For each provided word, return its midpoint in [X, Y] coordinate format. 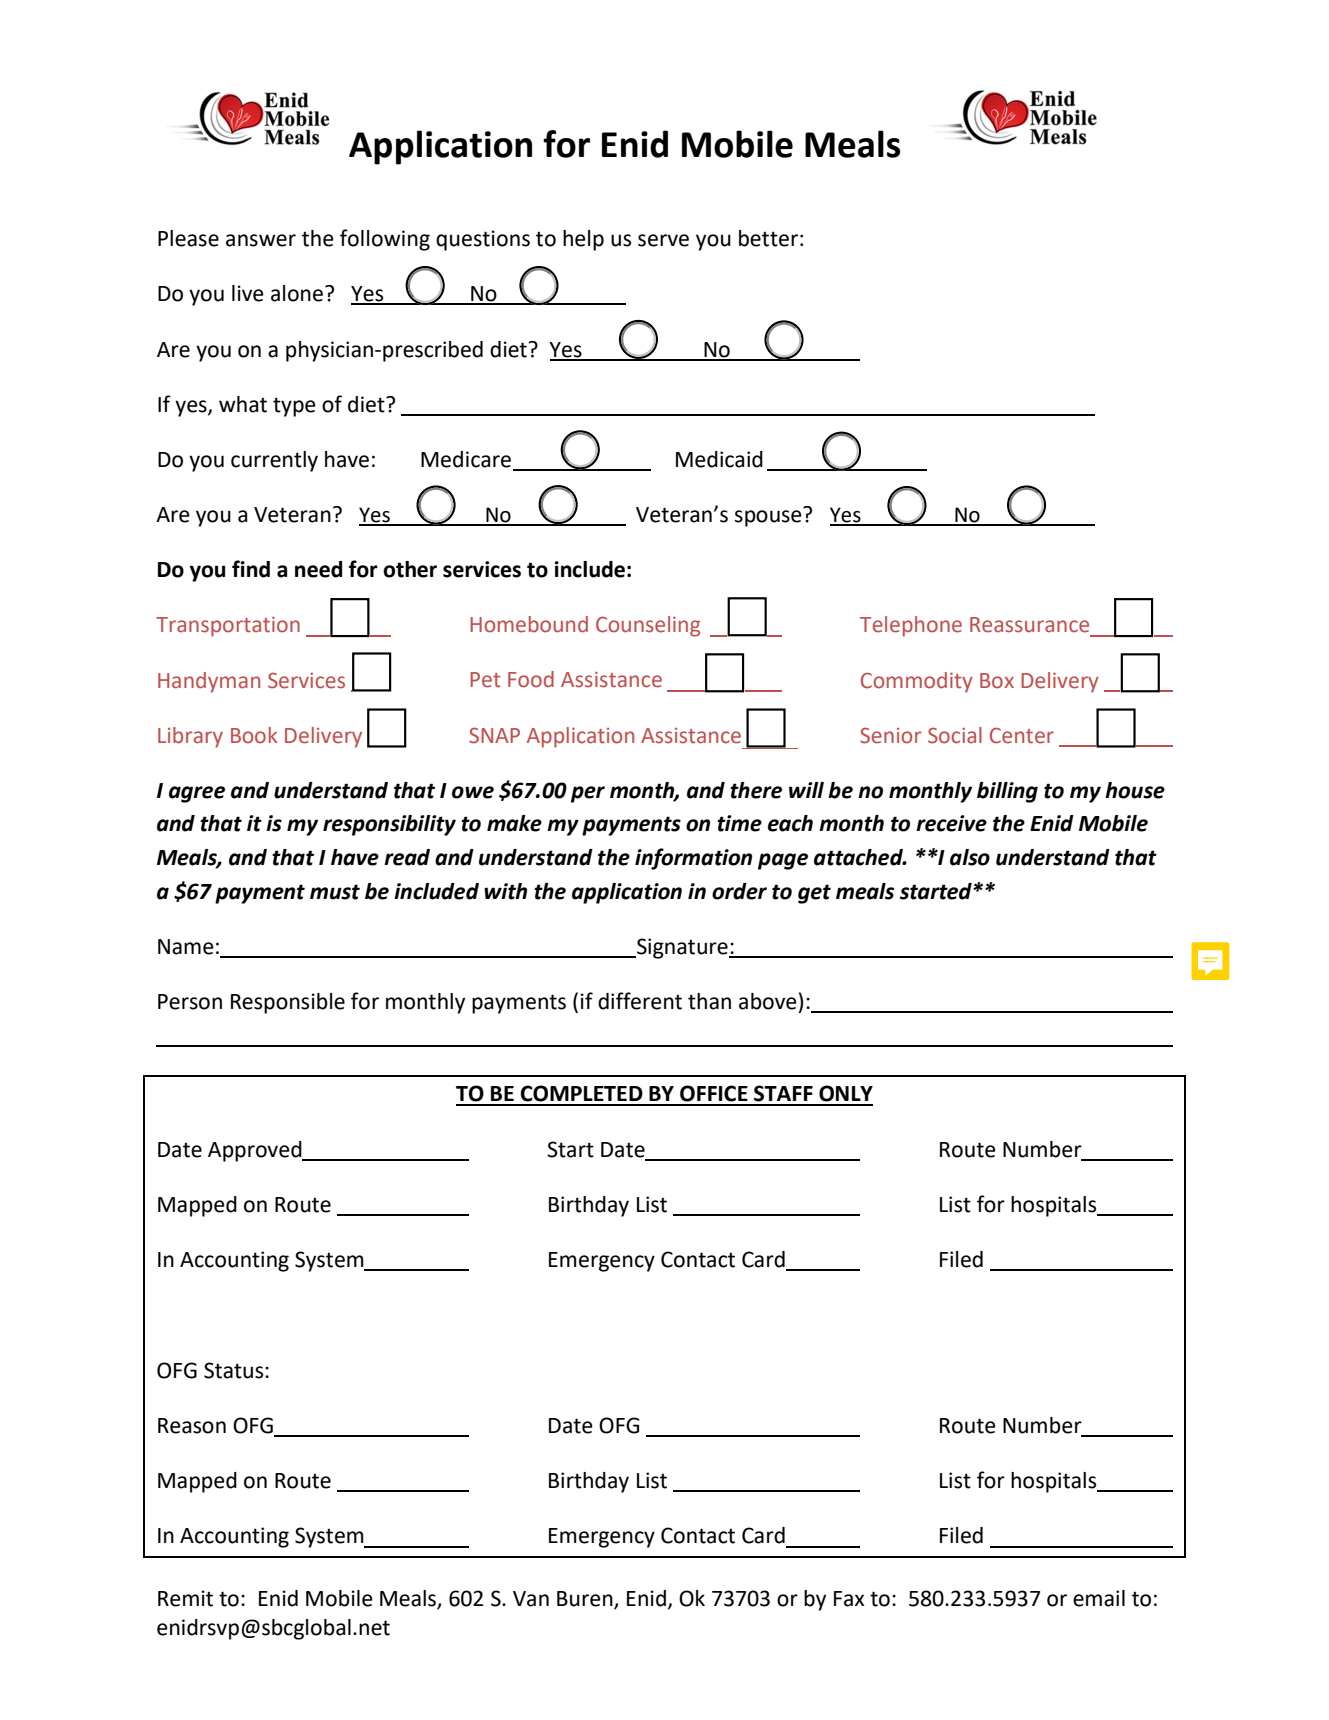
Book [254, 735]
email [1099, 1598]
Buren [586, 1600]
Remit [185, 1598]
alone [297, 293]
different [640, 1001]
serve [663, 240]
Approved [256, 1151]
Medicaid [719, 459]
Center [1022, 735]
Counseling [648, 626]
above [768, 1001]
